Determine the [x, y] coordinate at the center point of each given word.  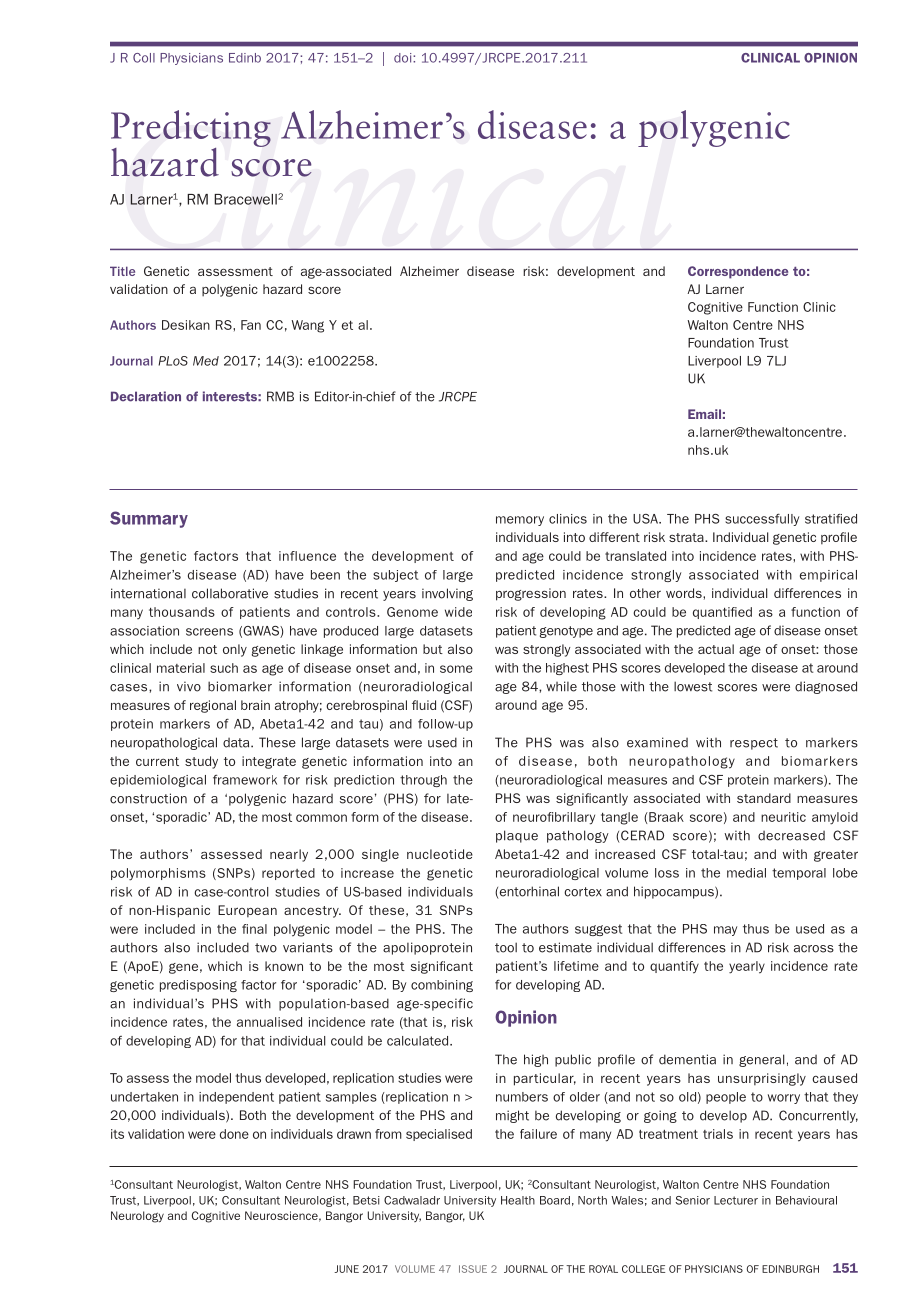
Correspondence [738, 272]
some [456, 669]
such [224, 668]
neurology [137, 1217]
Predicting [191, 130]
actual [716, 649]
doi [404, 58]
